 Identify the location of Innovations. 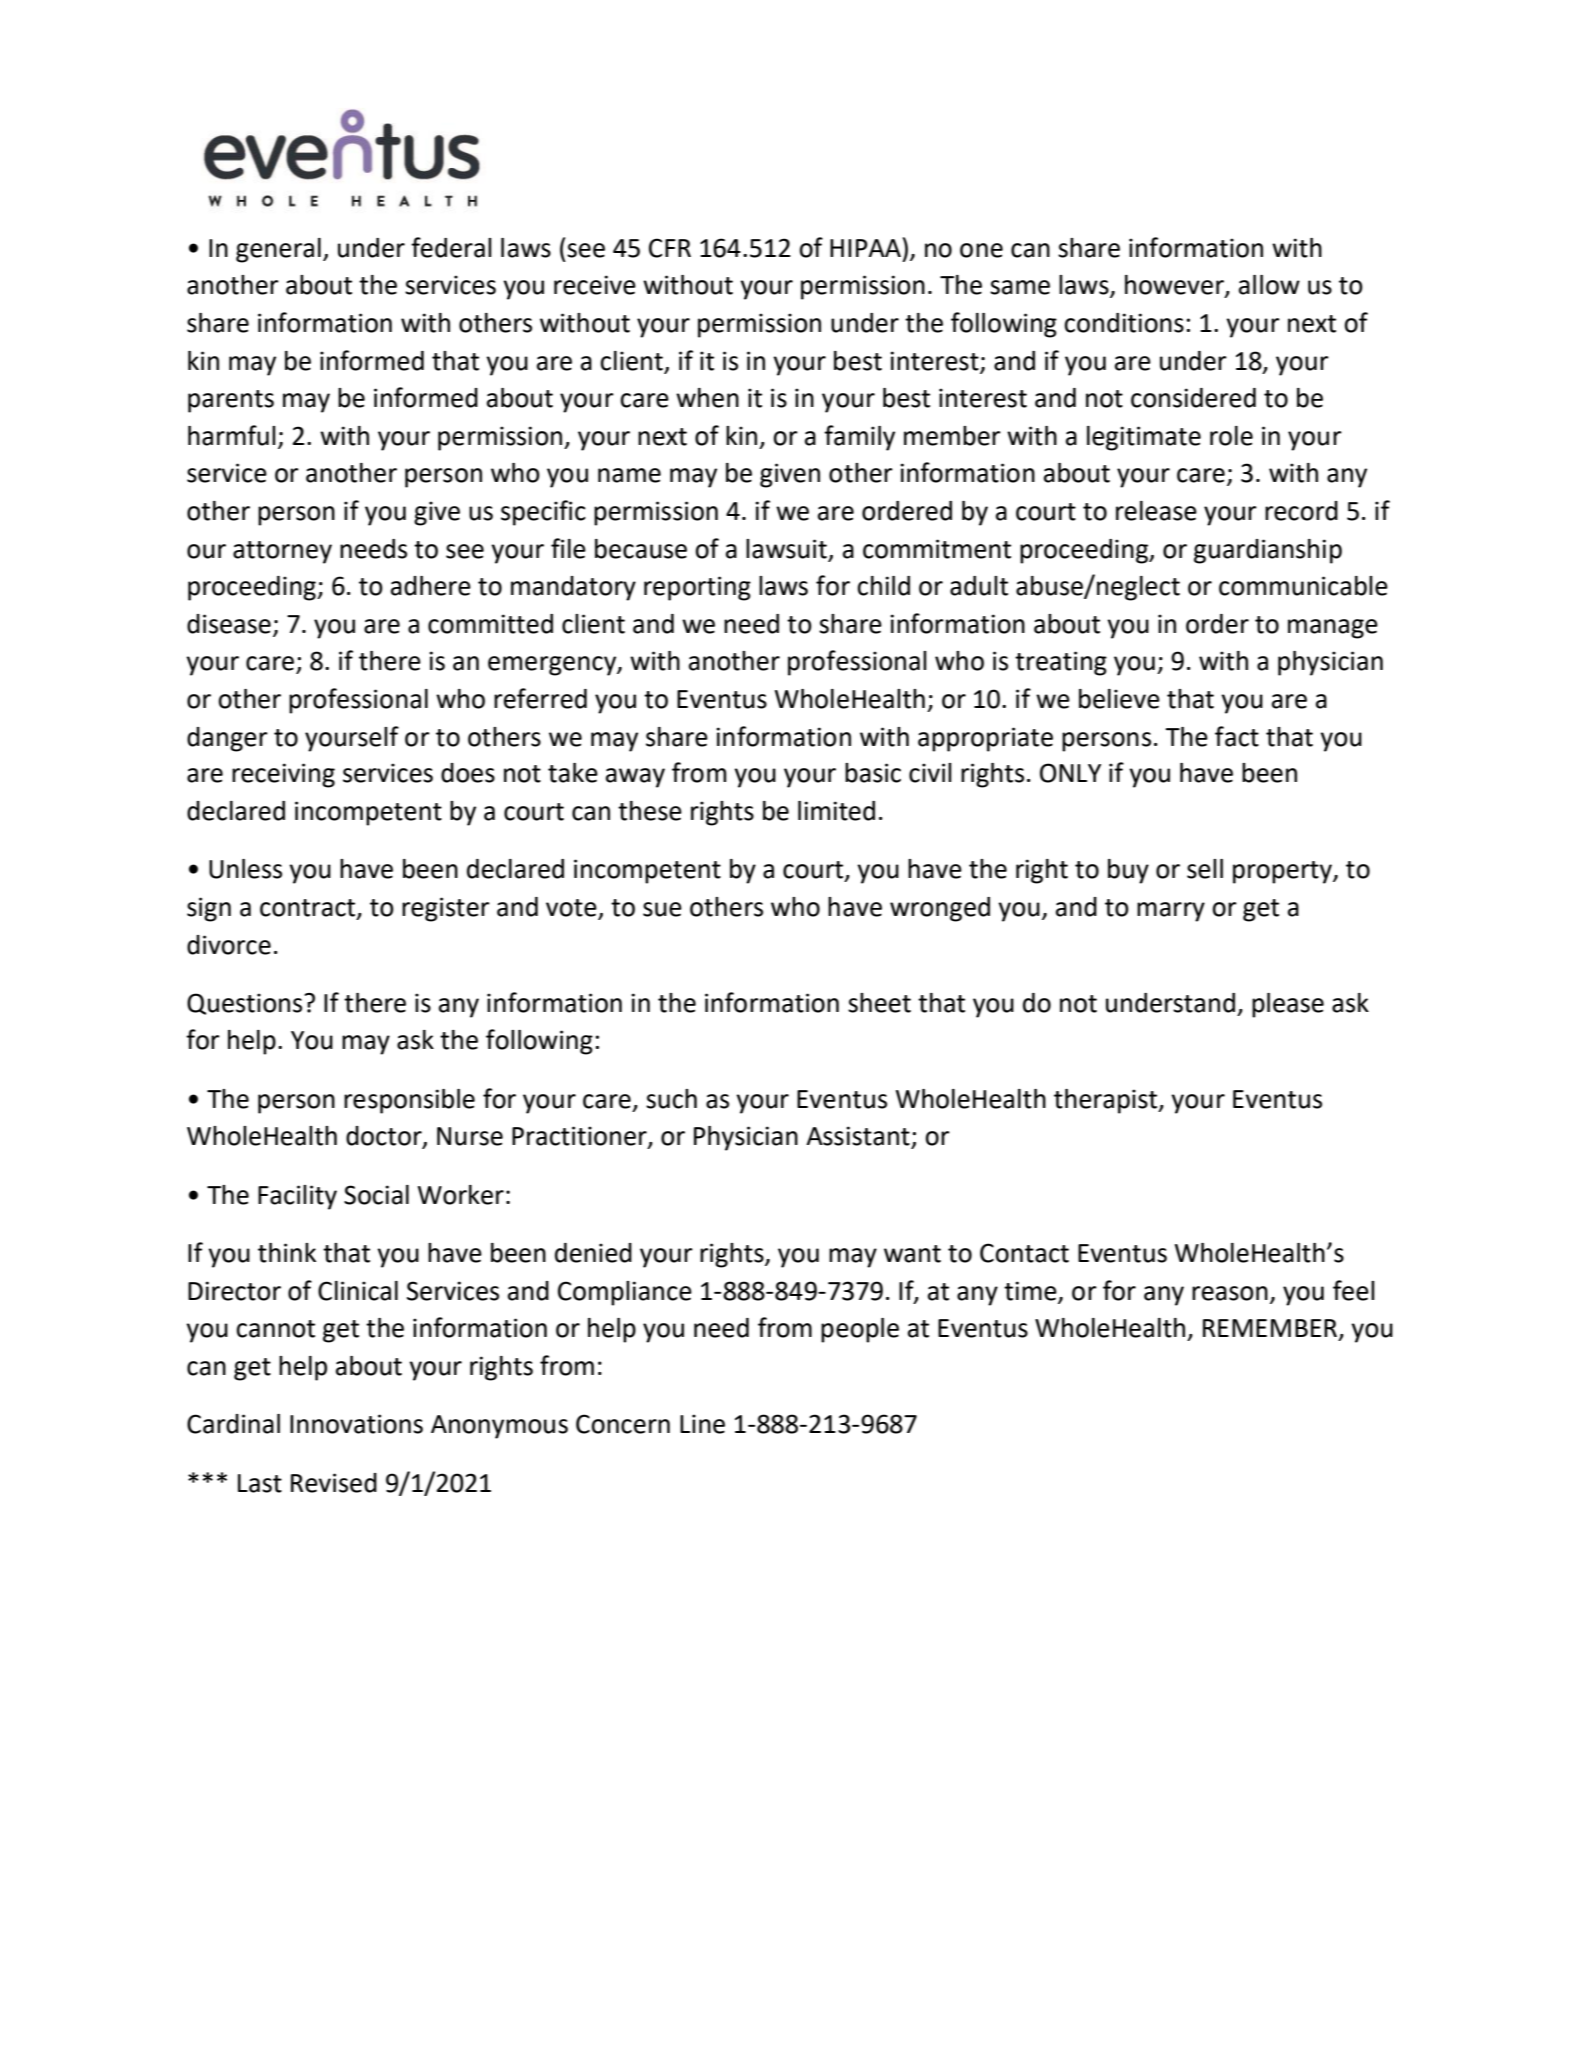
(356, 1424).
